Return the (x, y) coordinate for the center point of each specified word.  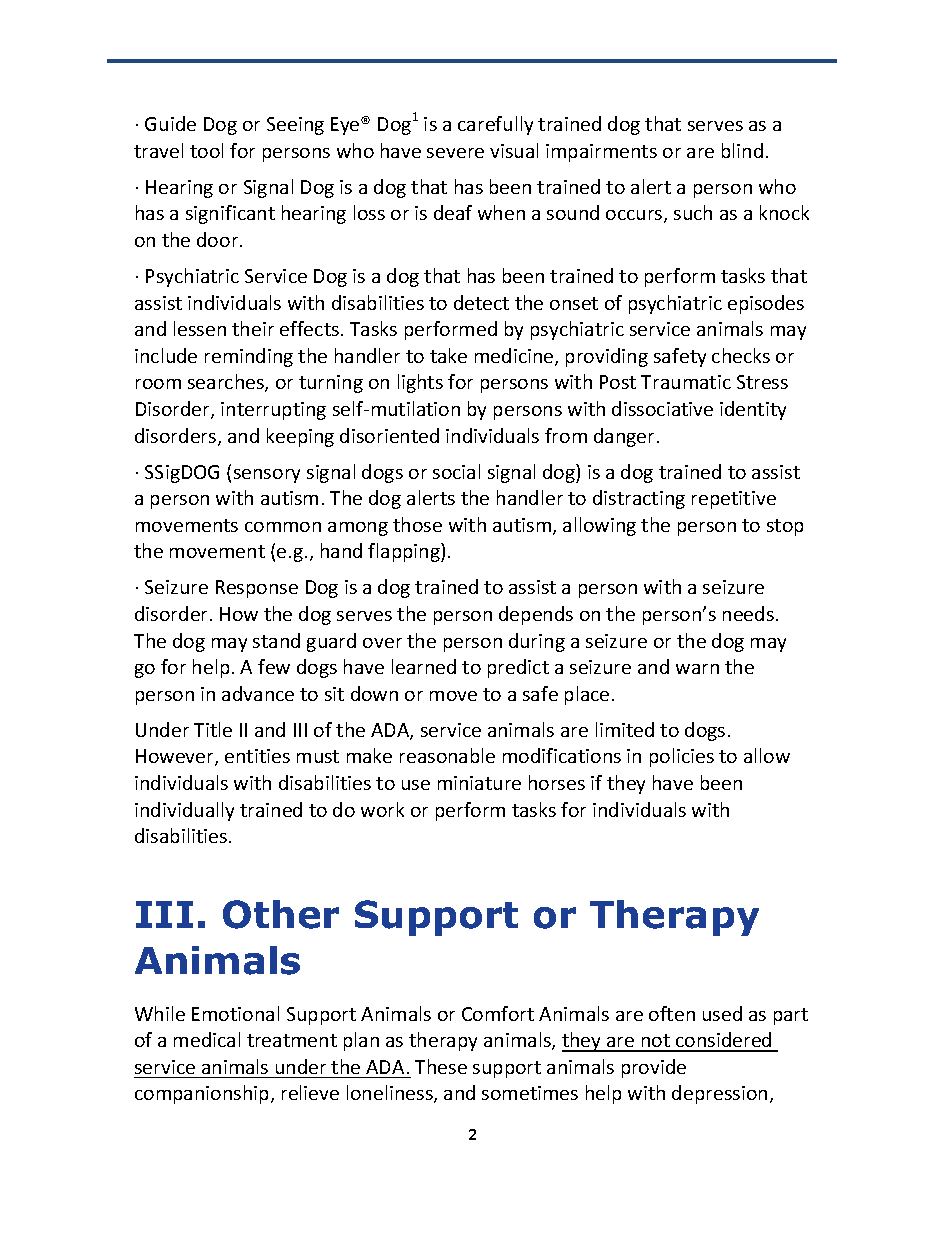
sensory (267, 476)
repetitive (734, 500)
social (456, 471)
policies (682, 757)
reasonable (447, 755)
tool (206, 150)
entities (257, 756)
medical (207, 1039)
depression (719, 1094)
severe (455, 153)
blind (742, 150)
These (441, 1066)
